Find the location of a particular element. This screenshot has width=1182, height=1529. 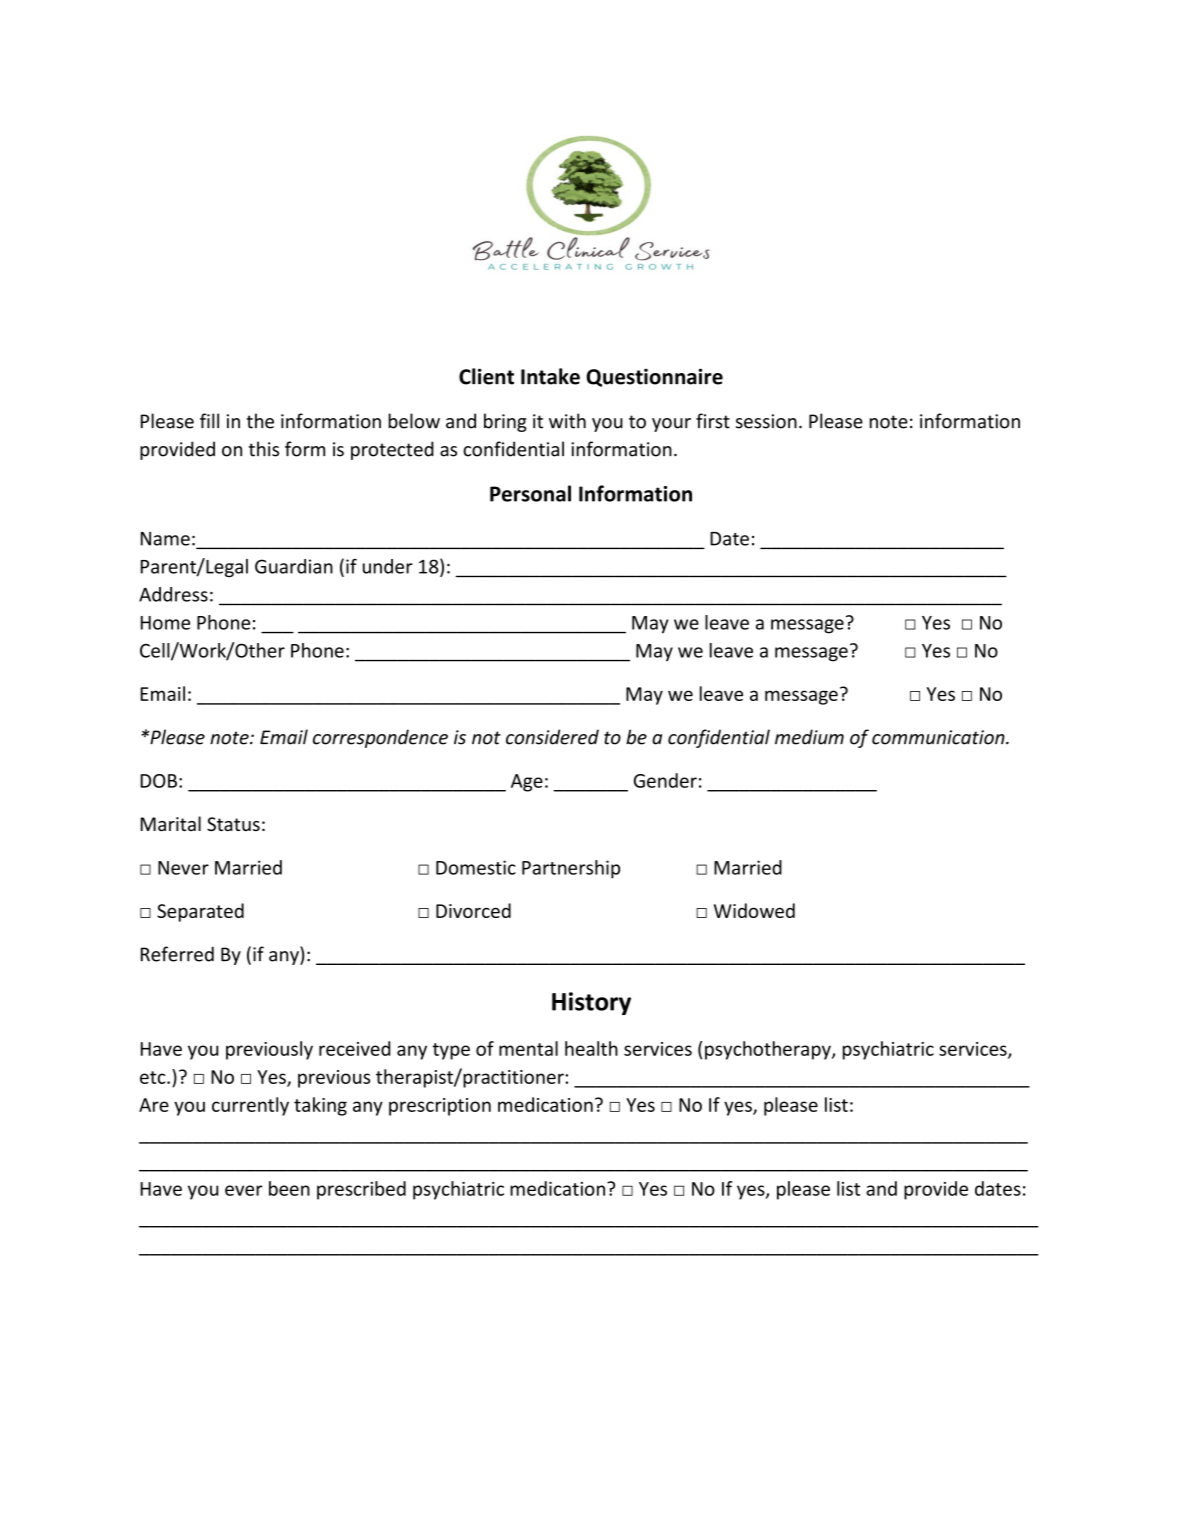

considered is located at coordinates (552, 737).
